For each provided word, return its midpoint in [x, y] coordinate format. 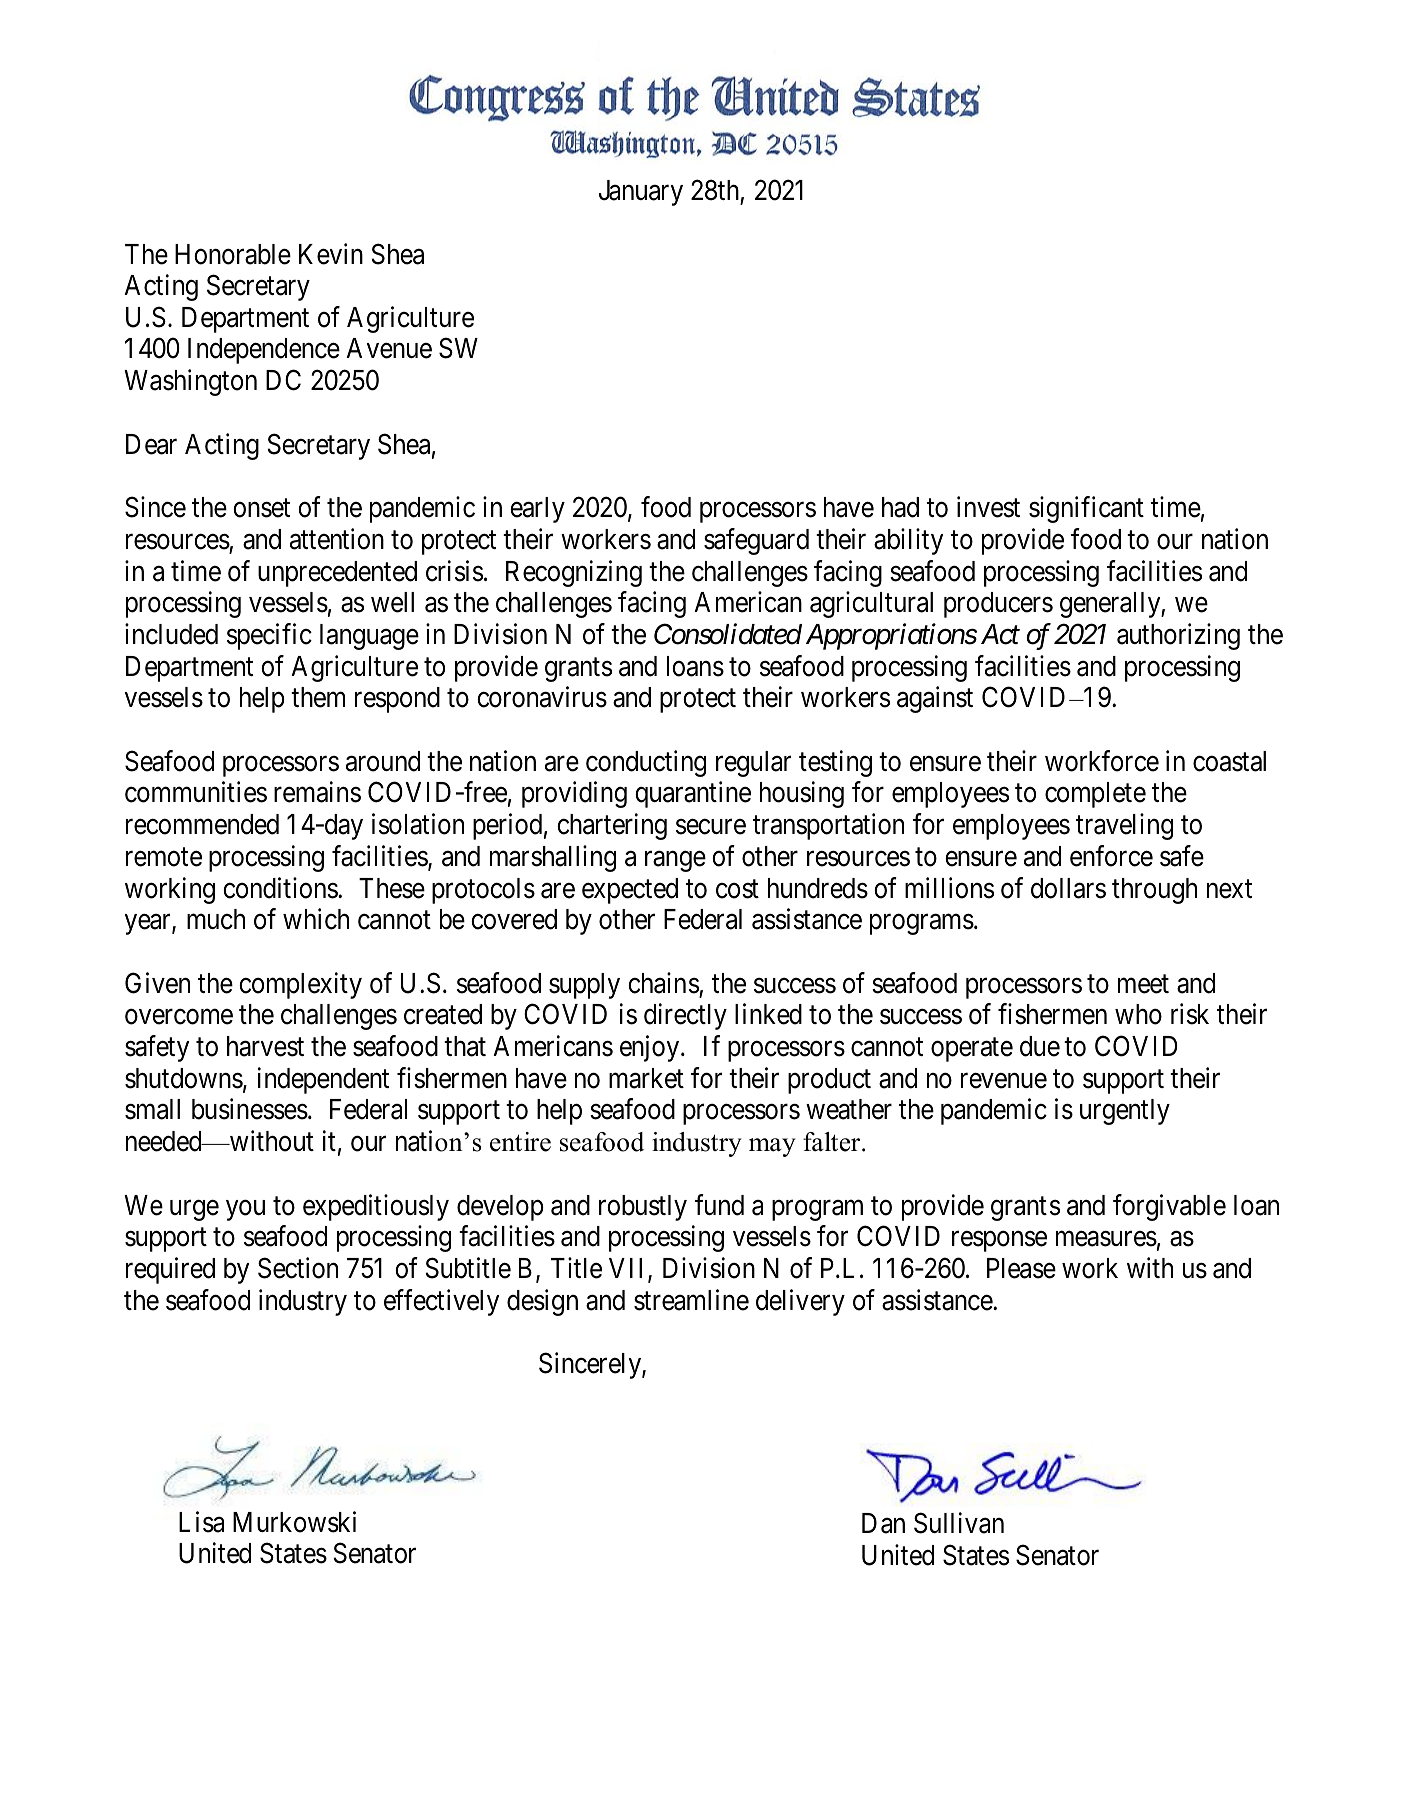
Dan [883, 1523]
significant [1086, 509]
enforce [1111, 856]
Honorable [233, 254]
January [641, 193]
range [675, 861]
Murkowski [294, 1522]
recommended [202, 824]
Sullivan [959, 1523]
